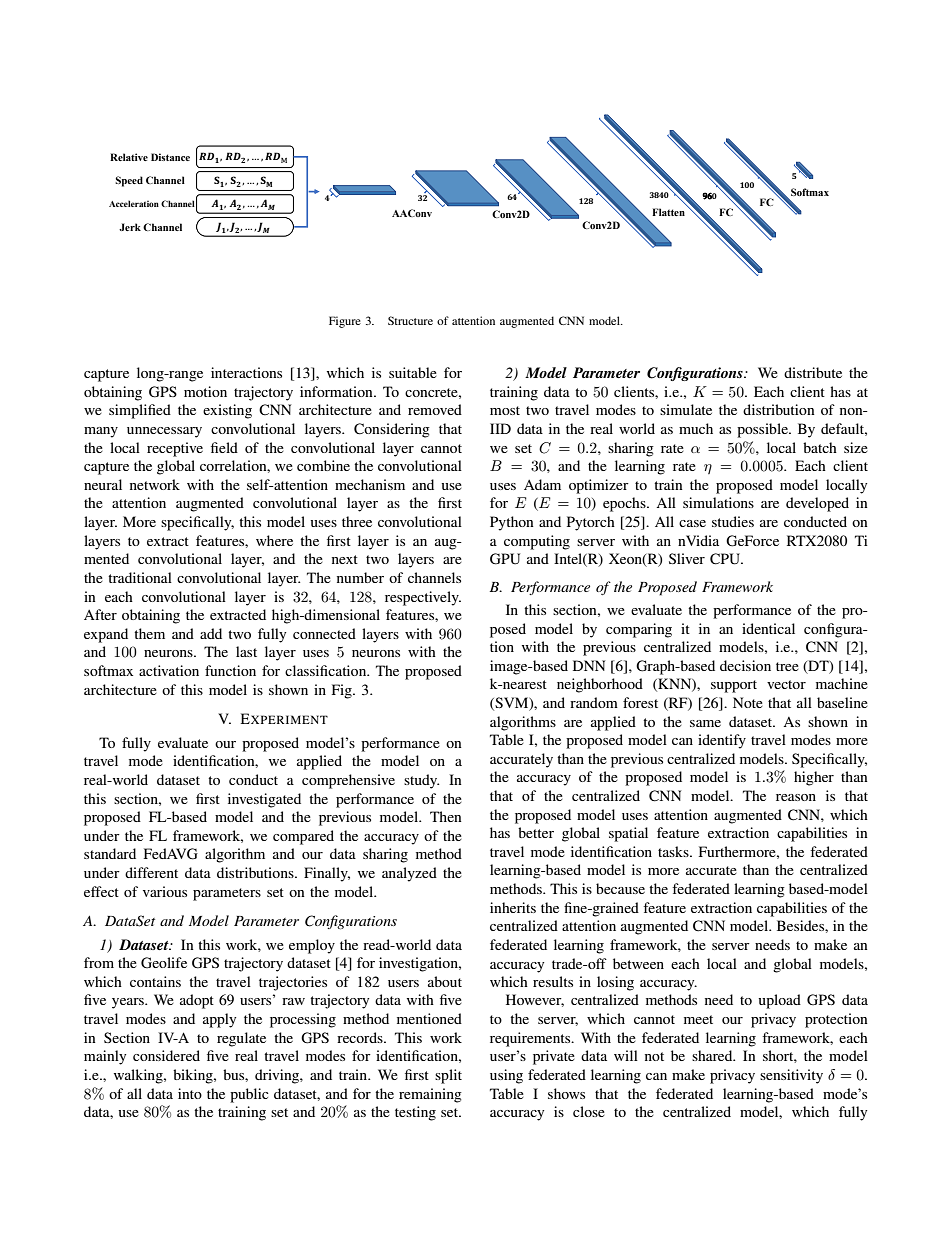 Image resolution: width=952 pixels, height=1233 pixels. What do you see at coordinates (668, 212) in the page?
I see `Flatten` at bounding box center [668, 212].
